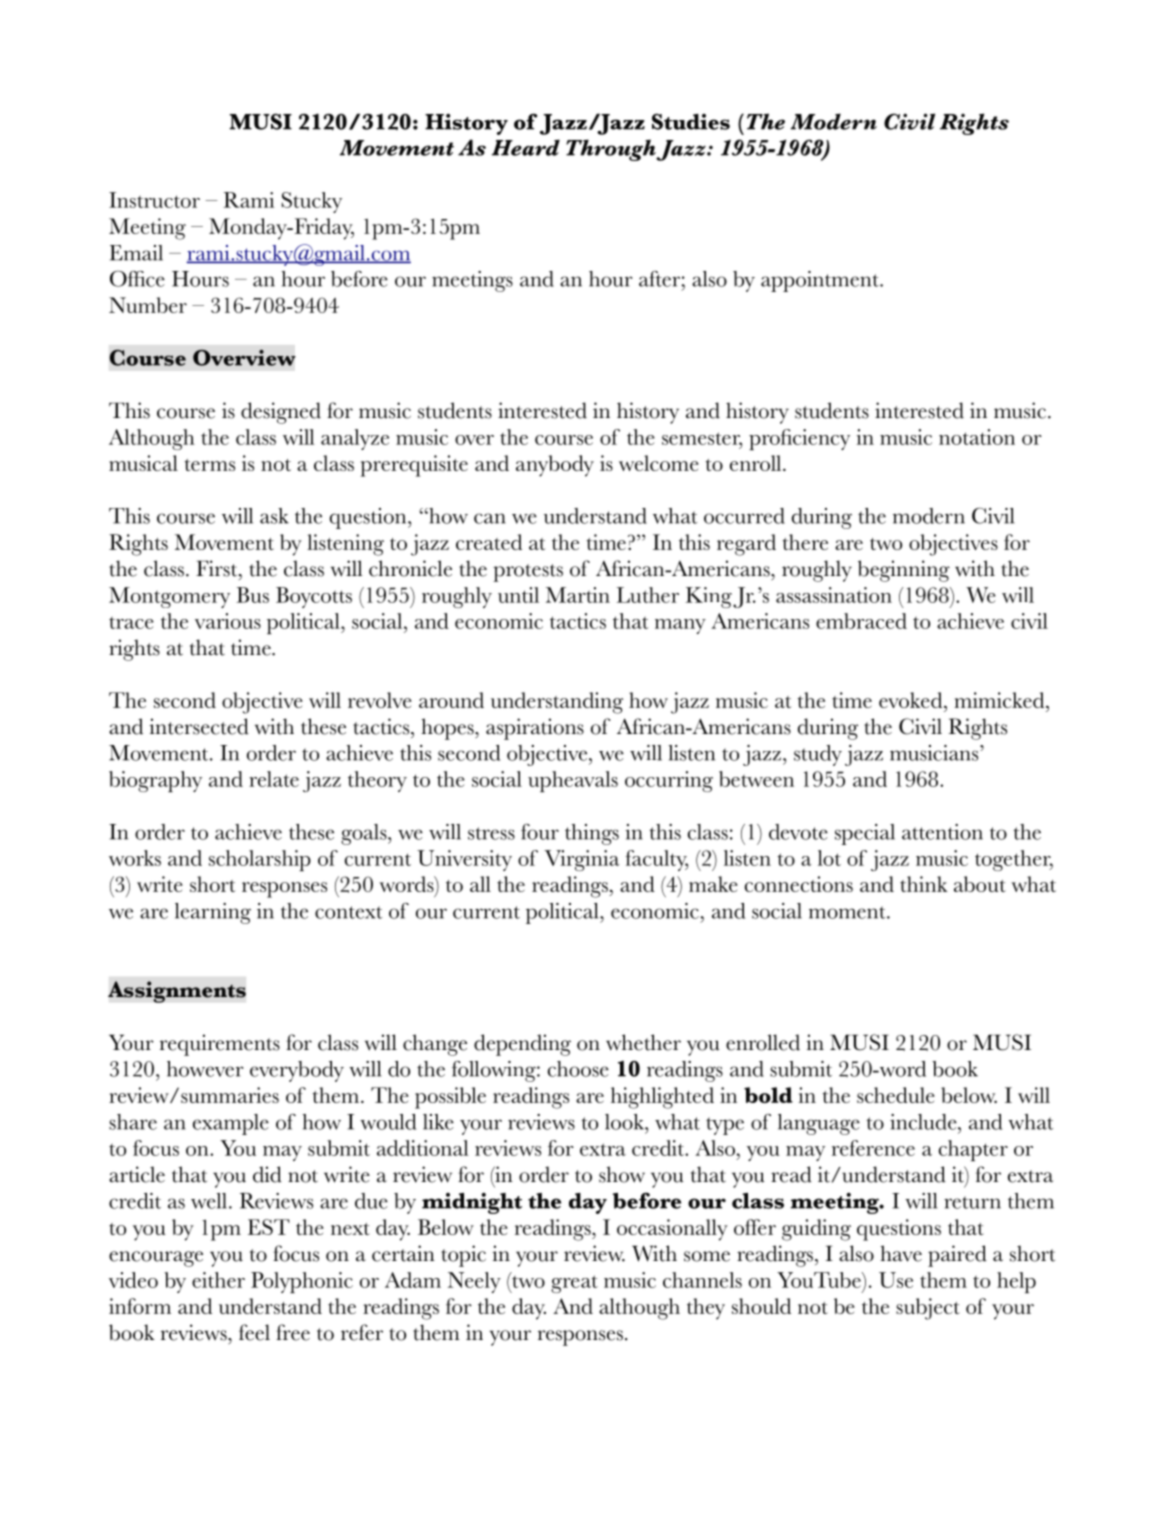  I want to click on intersected, so click(199, 726).
